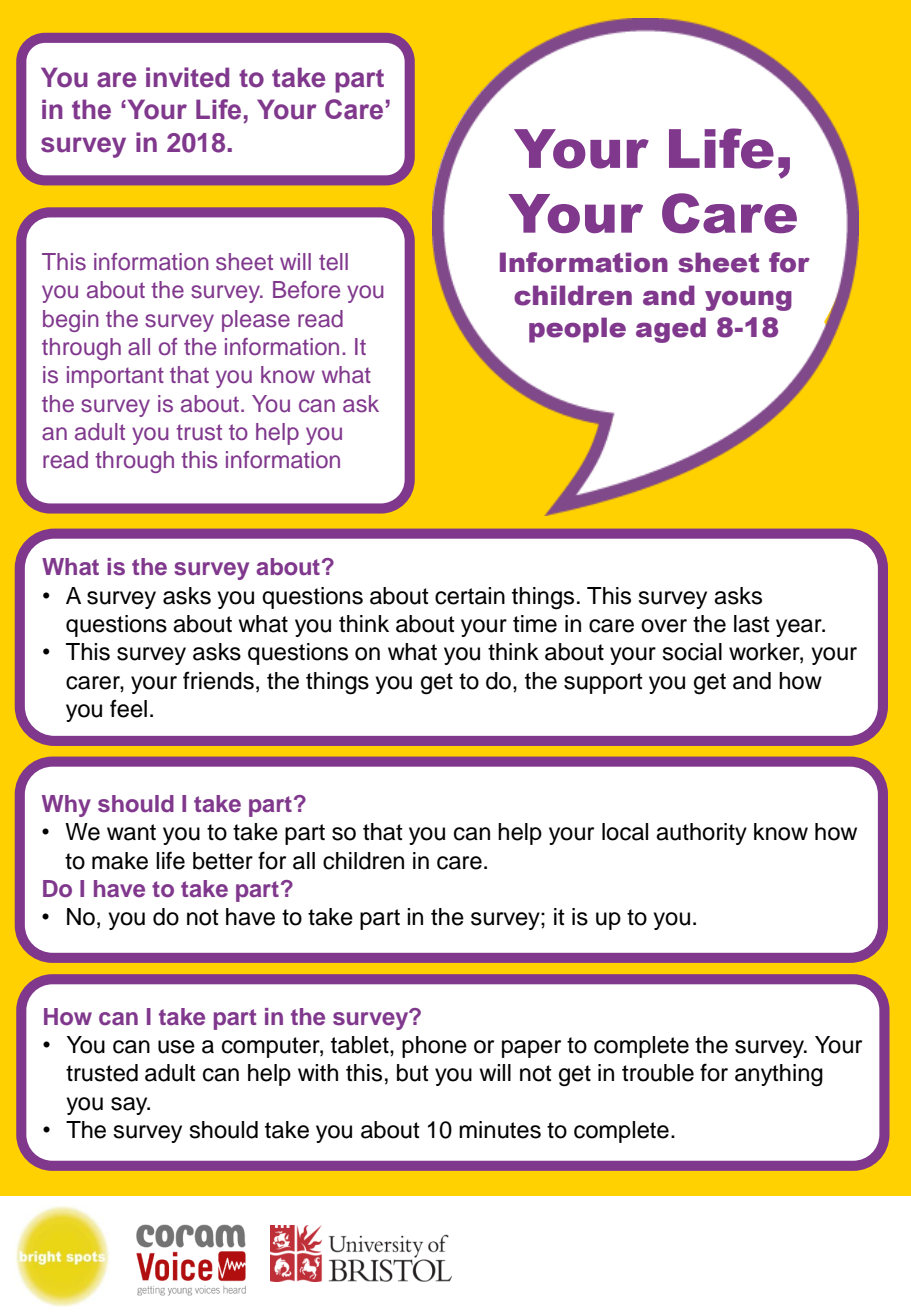  What do you see at coordinates (752, 624) in the screenshot?
I see `last` at bounding box center [752, 624].
